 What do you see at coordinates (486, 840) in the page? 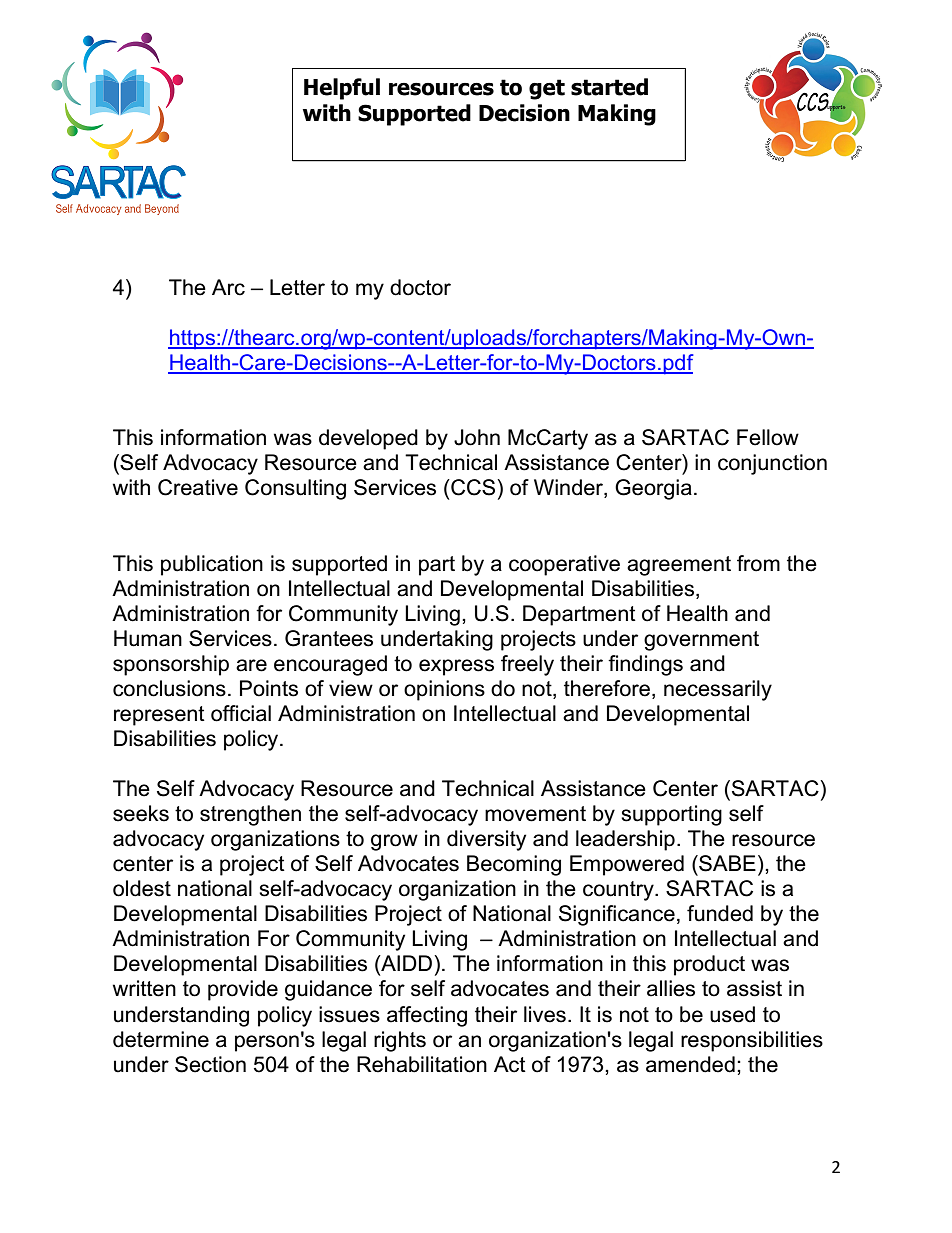
I see `diversity` at bounding box center [486, 840].
